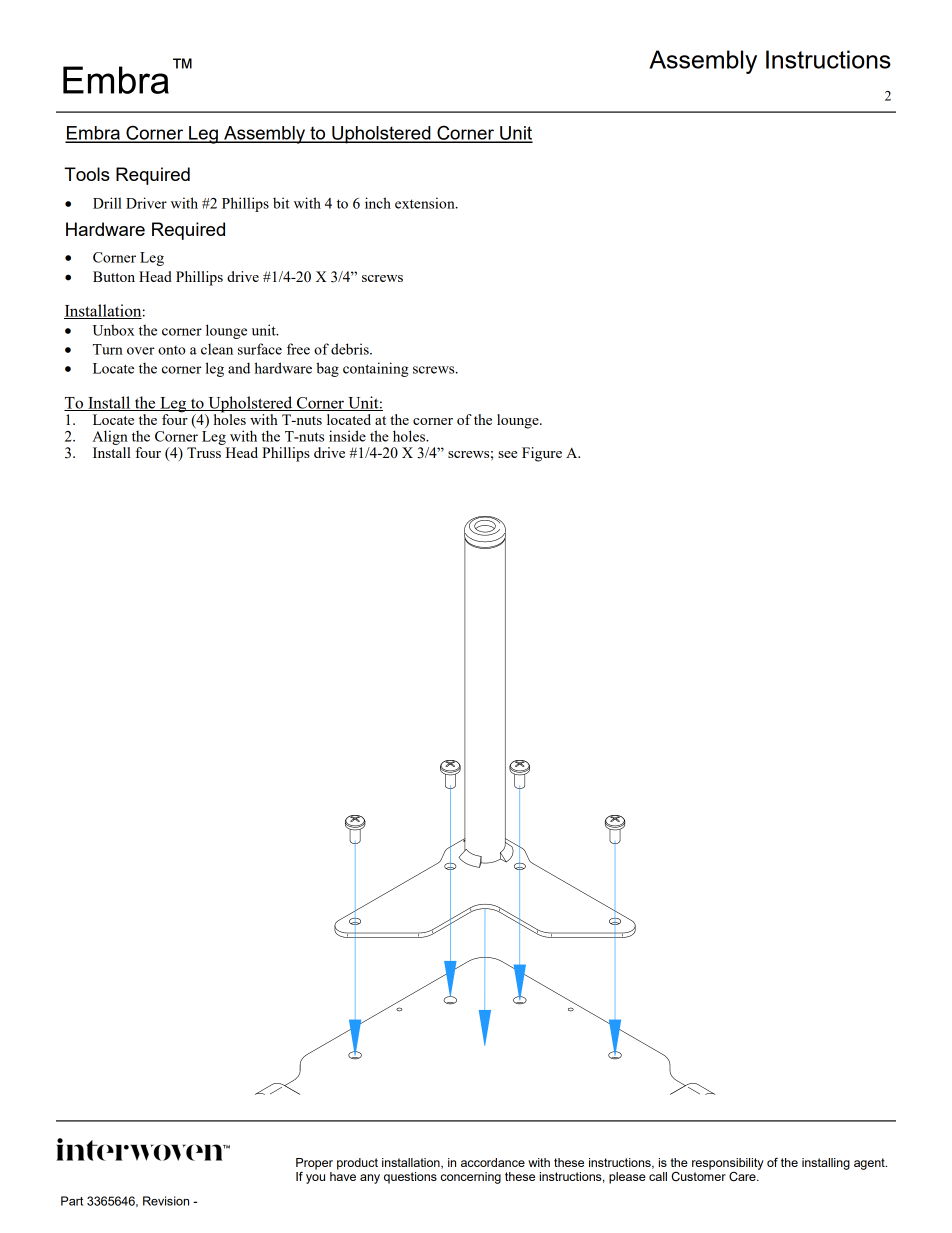 The width and height of the screenshot is (952, 1233). What do you see at coordinates (728, 1164) in the screenshot?
I see `responsibility` at bounding box center [728, 1164].
